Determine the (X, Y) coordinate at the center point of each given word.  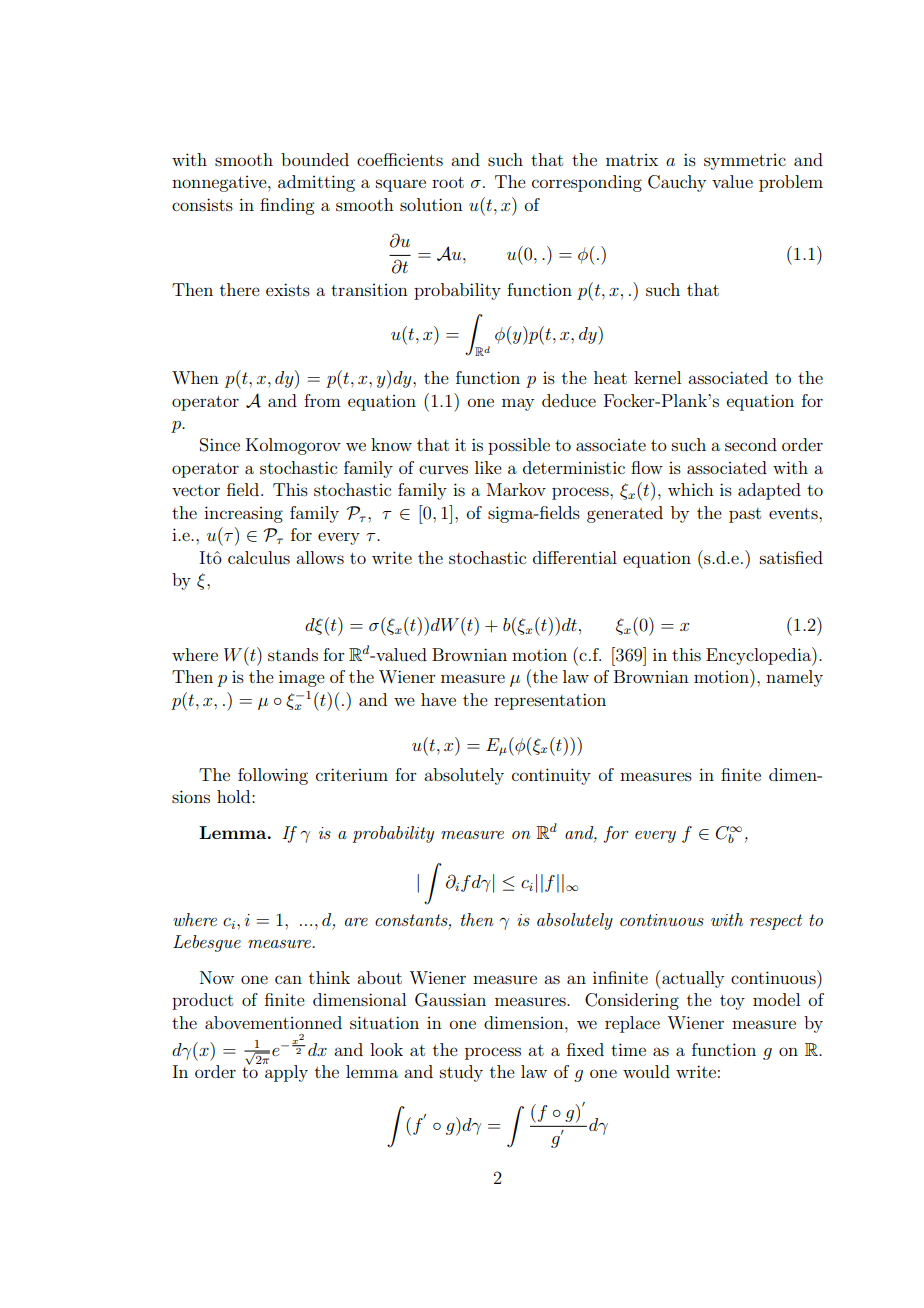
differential (575, 557)
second (751, 444)
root (448, 182)
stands (293, 654)
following (273, 776)
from (322, 400)
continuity (551, 776)
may (518, 404)
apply (285, 1072)
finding (287, 206)
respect (776, 922)
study (461, 1073)
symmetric (745, 162)
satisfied (791, 557)
